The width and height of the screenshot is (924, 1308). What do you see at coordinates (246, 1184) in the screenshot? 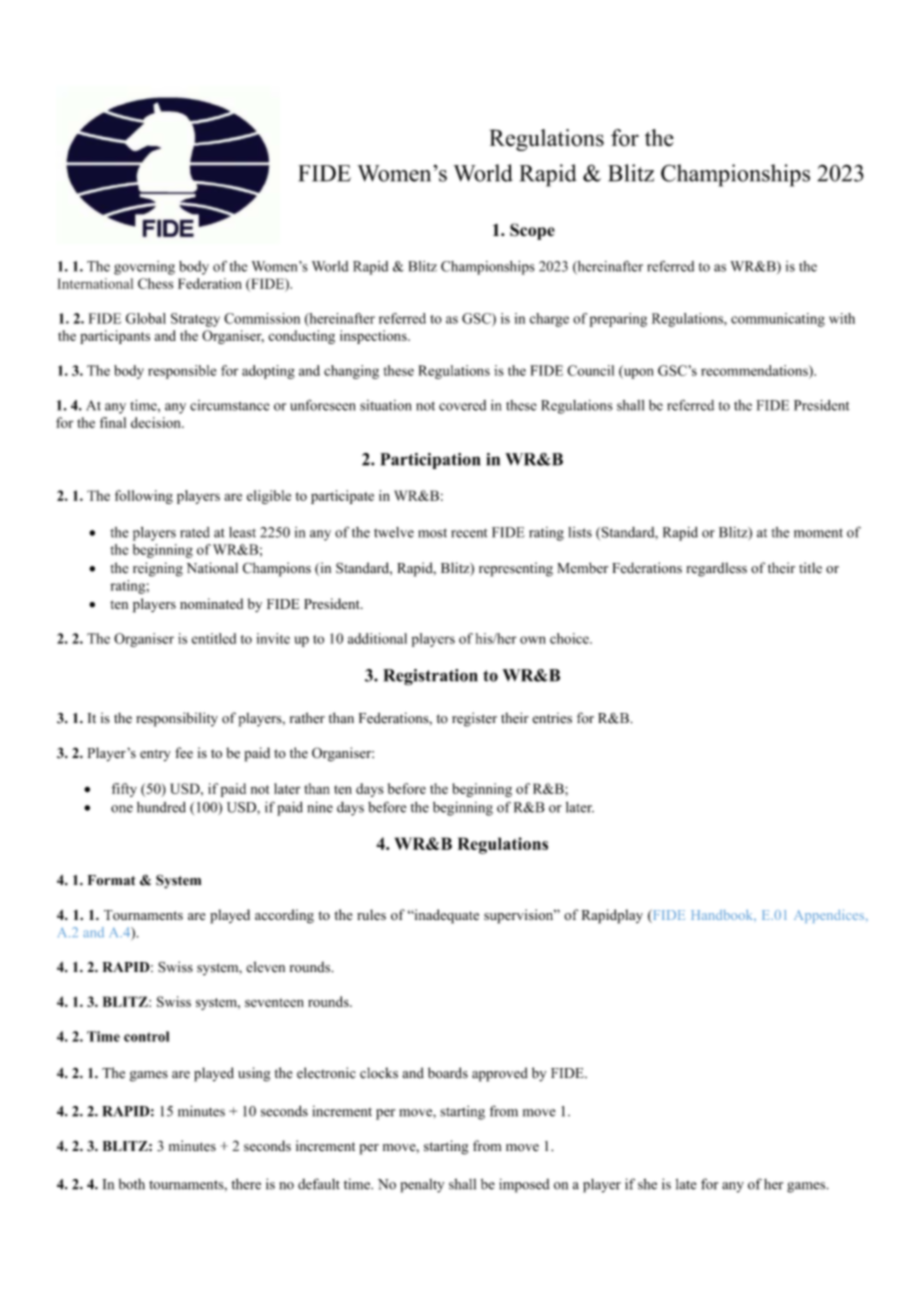
I see `there` at bounding box center [246, 1184].
